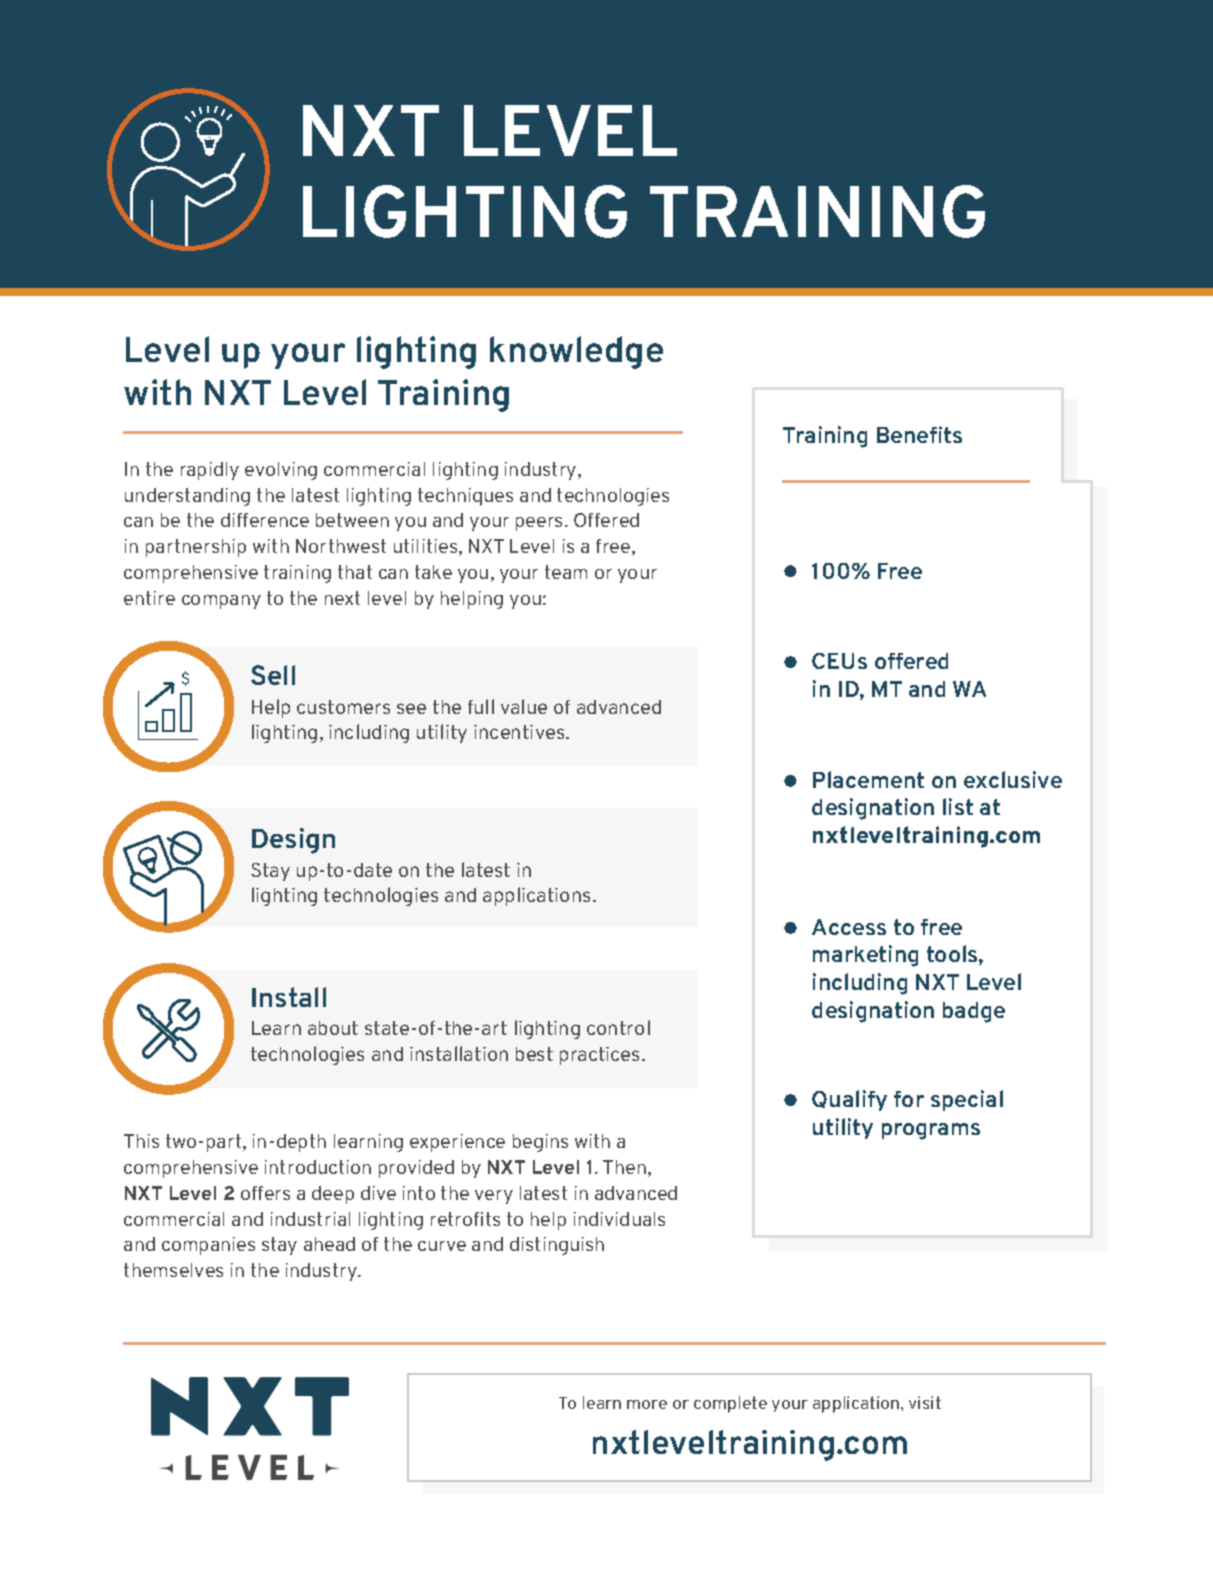  Describe the element at coordinates (540, 1143) in the page. I see `begins` at that location.
